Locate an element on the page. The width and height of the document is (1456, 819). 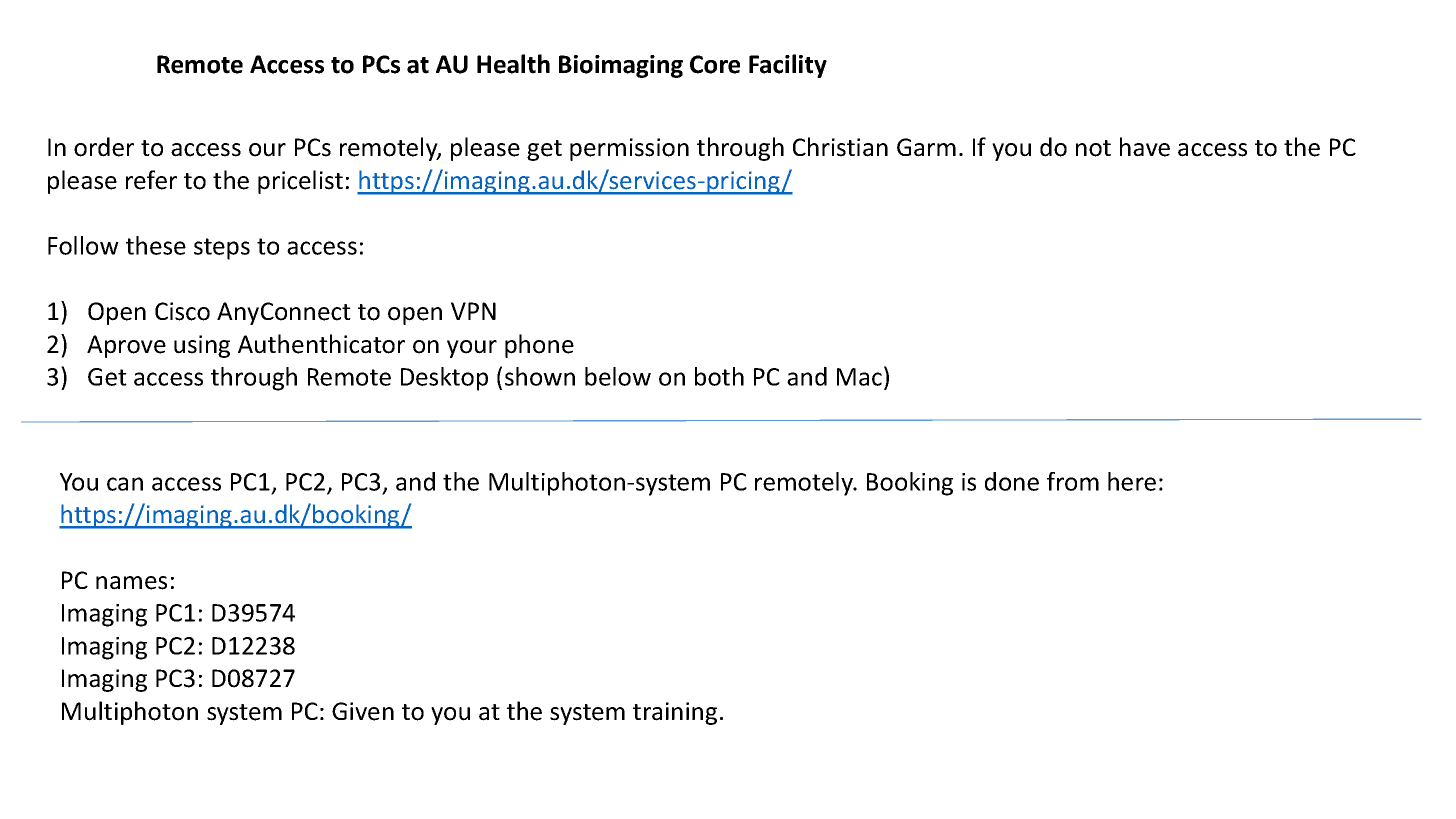
Mac is located at coordinates (859, 377).
